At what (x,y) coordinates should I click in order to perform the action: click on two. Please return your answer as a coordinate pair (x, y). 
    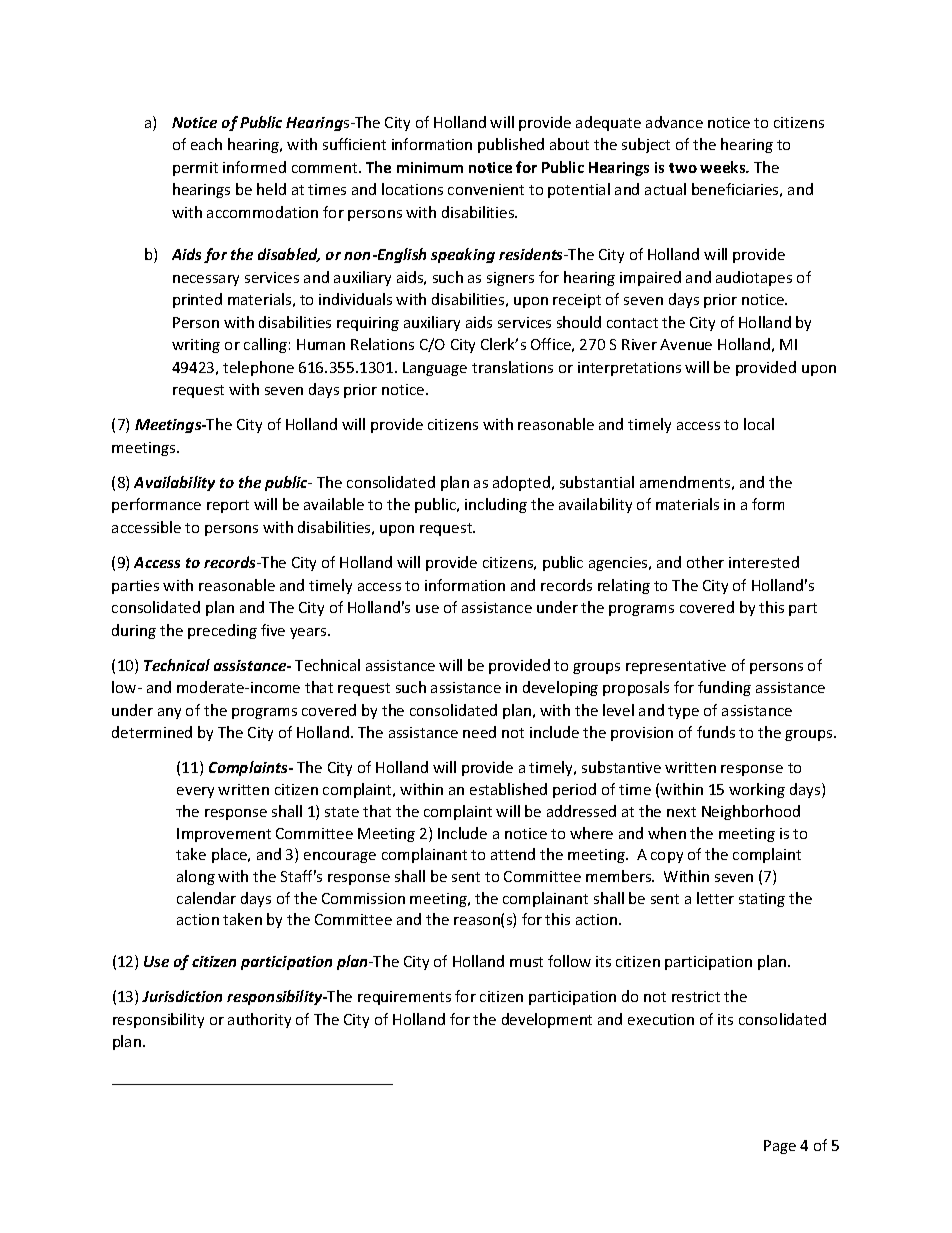
    Looking at the image, I should click on (683, 168).
